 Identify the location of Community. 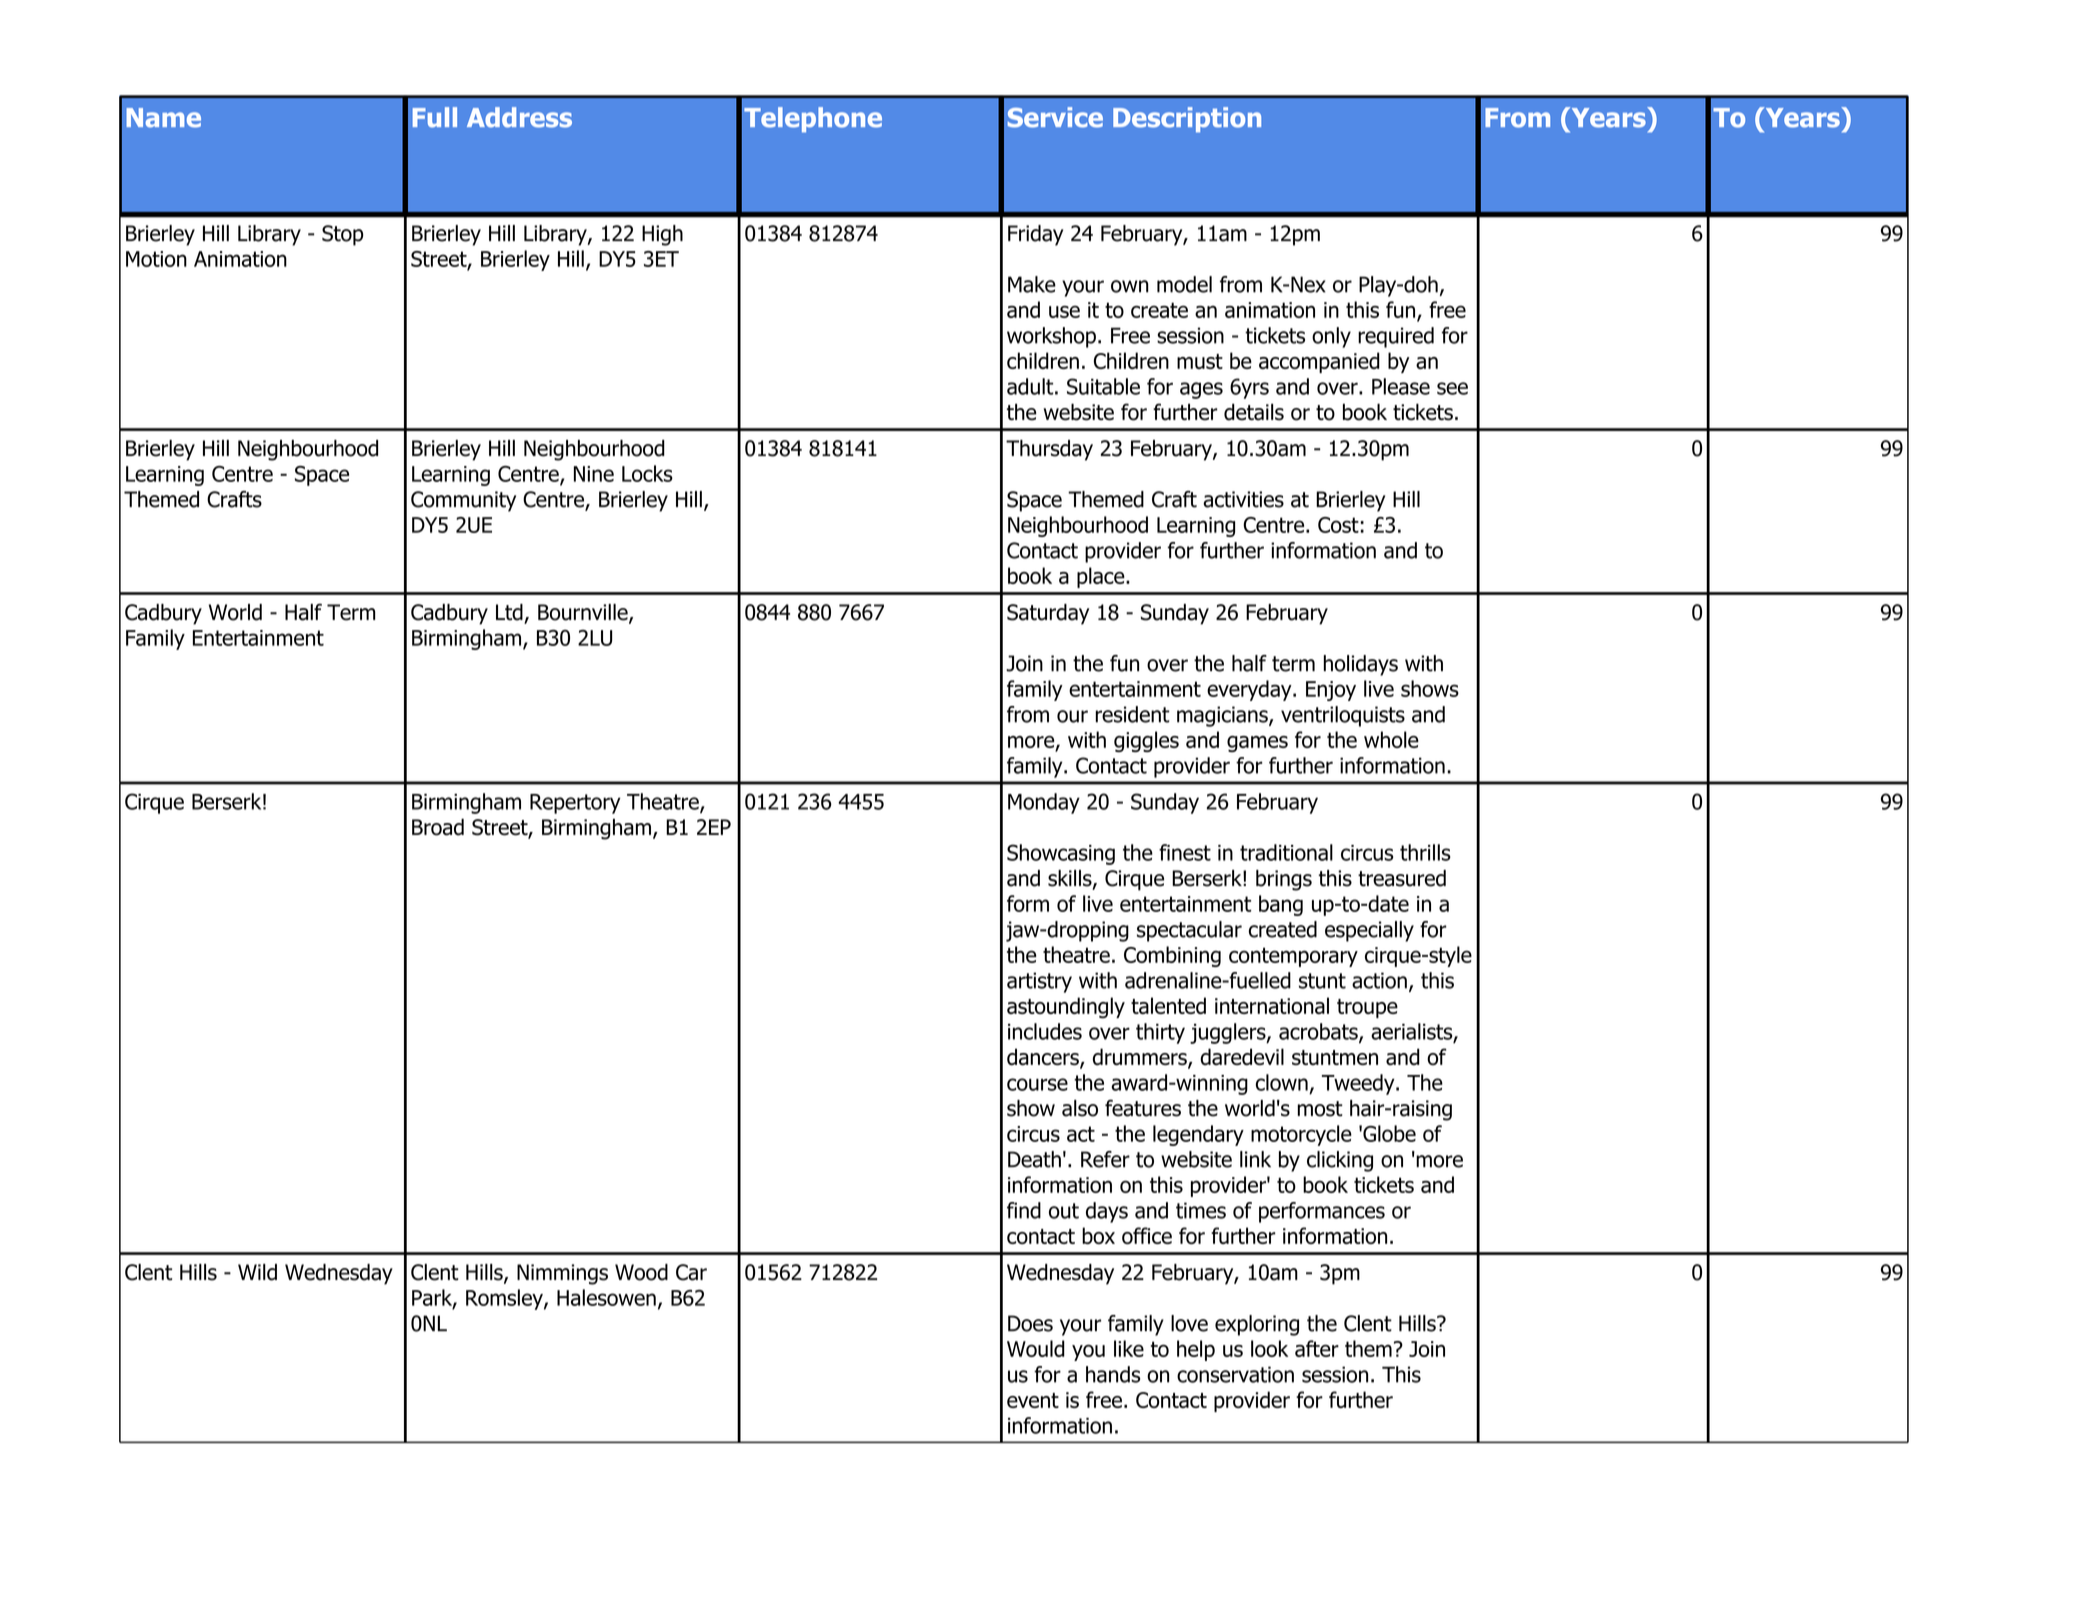
(463, 501).
